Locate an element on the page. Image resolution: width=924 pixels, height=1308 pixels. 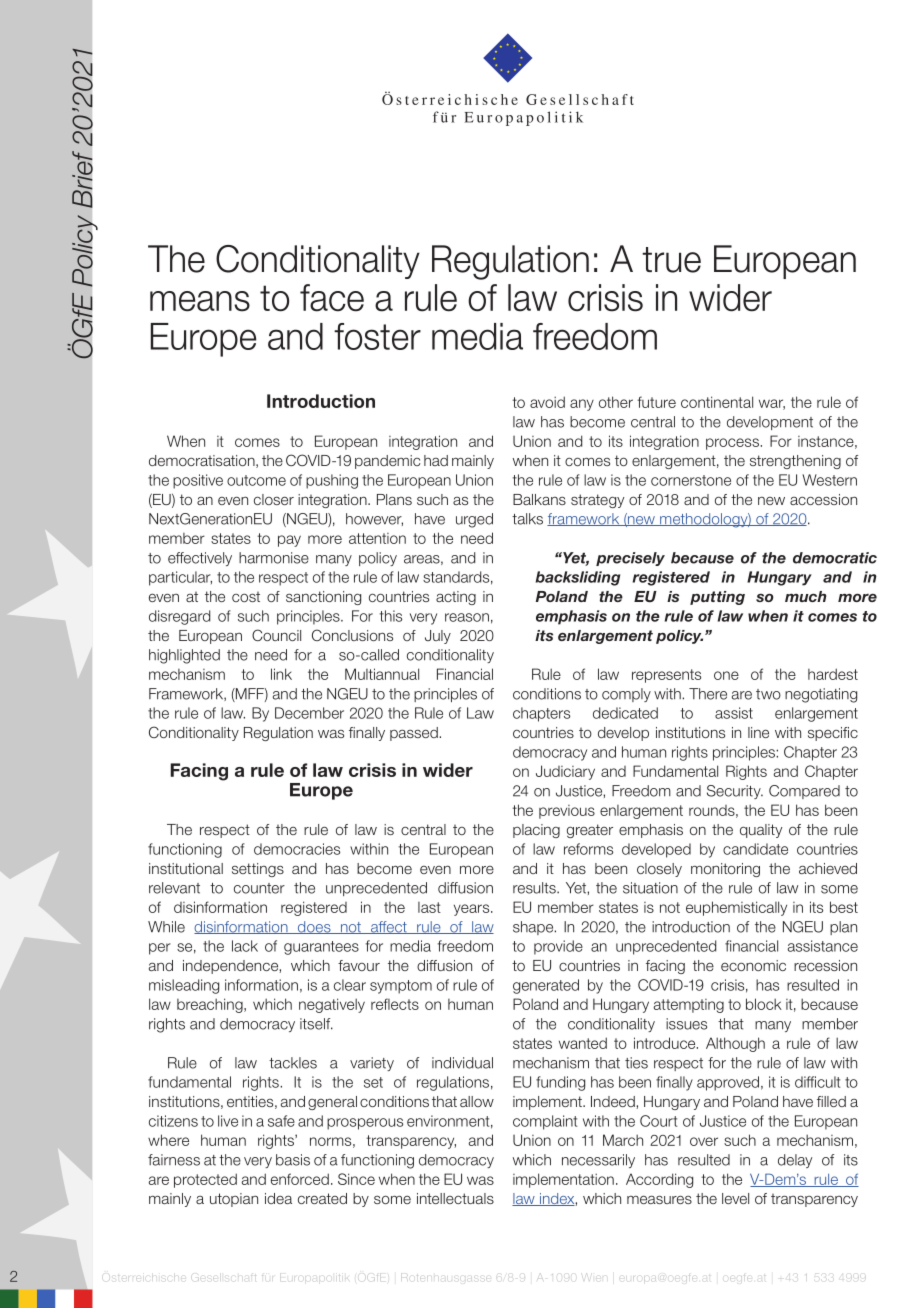
economic is located at coordinates (753, 965).
